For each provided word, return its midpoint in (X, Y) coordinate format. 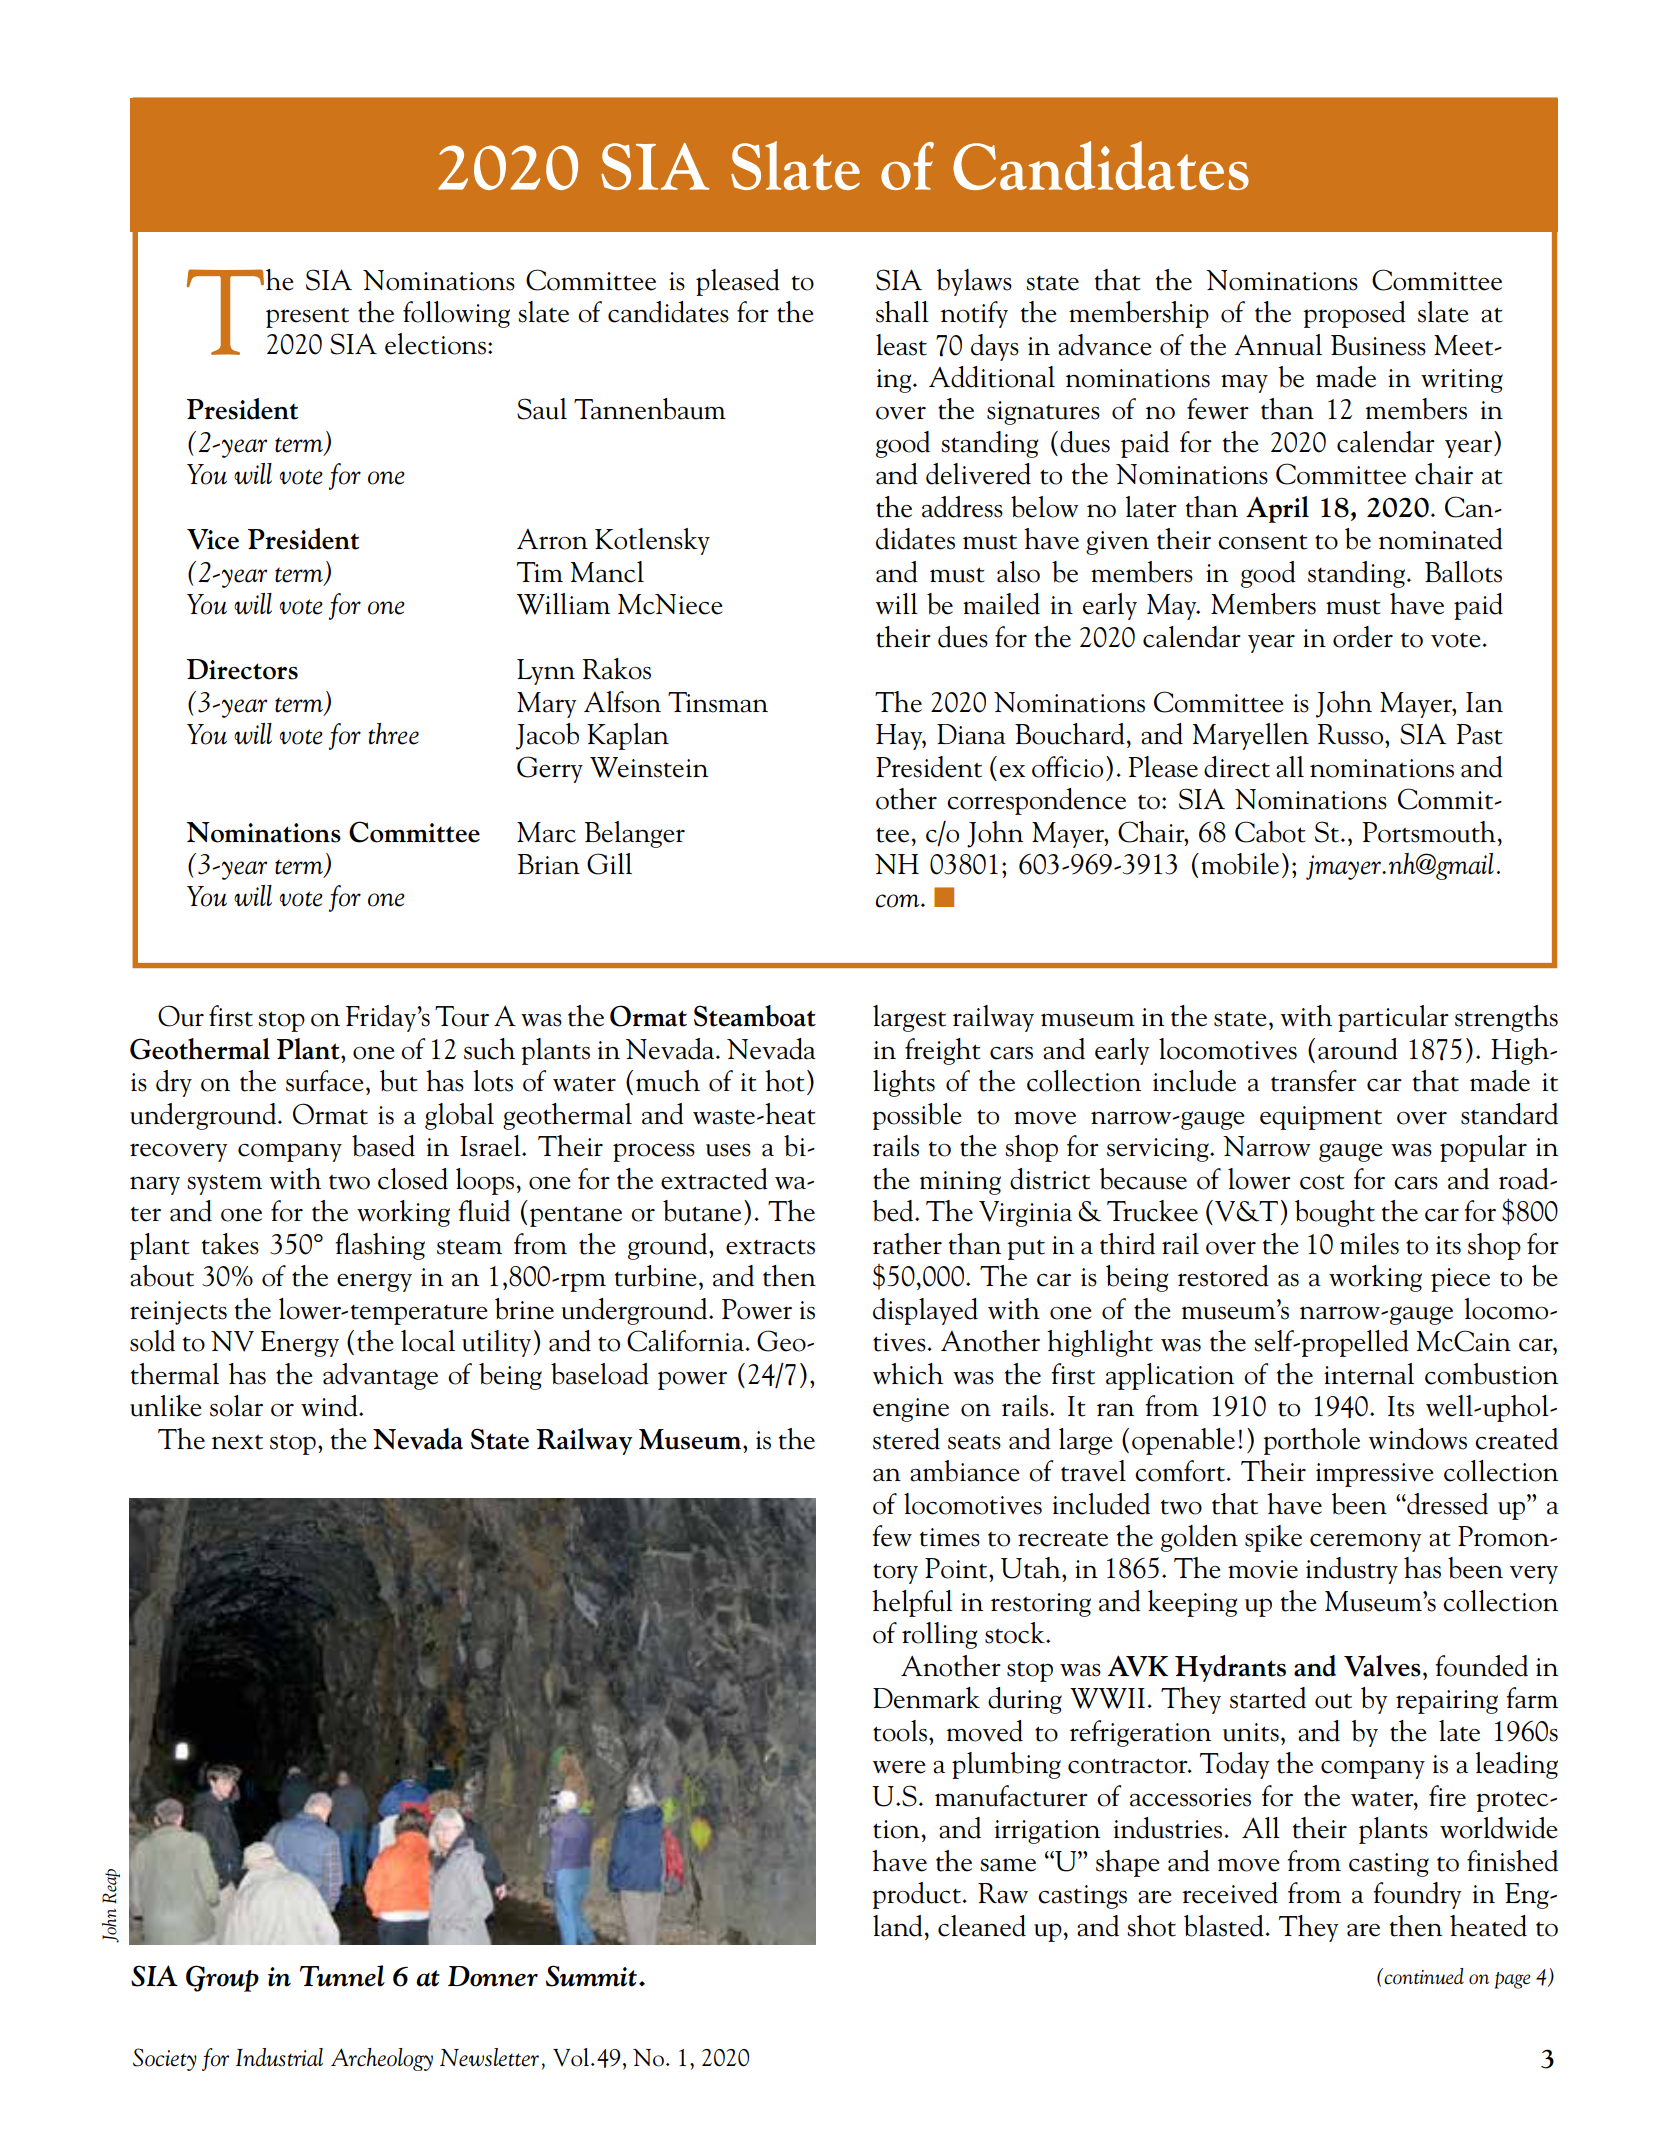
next (237, 1442)
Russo (1351, 734)
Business (1378, 345)
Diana (971, 734)
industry (1352, 1570)
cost (1322, 1182)
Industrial (279, 2057)
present (307, 318)
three (393, 734)
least (901, 345)
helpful (912, 1603)
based (383, 1146)
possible (917, 1116)
